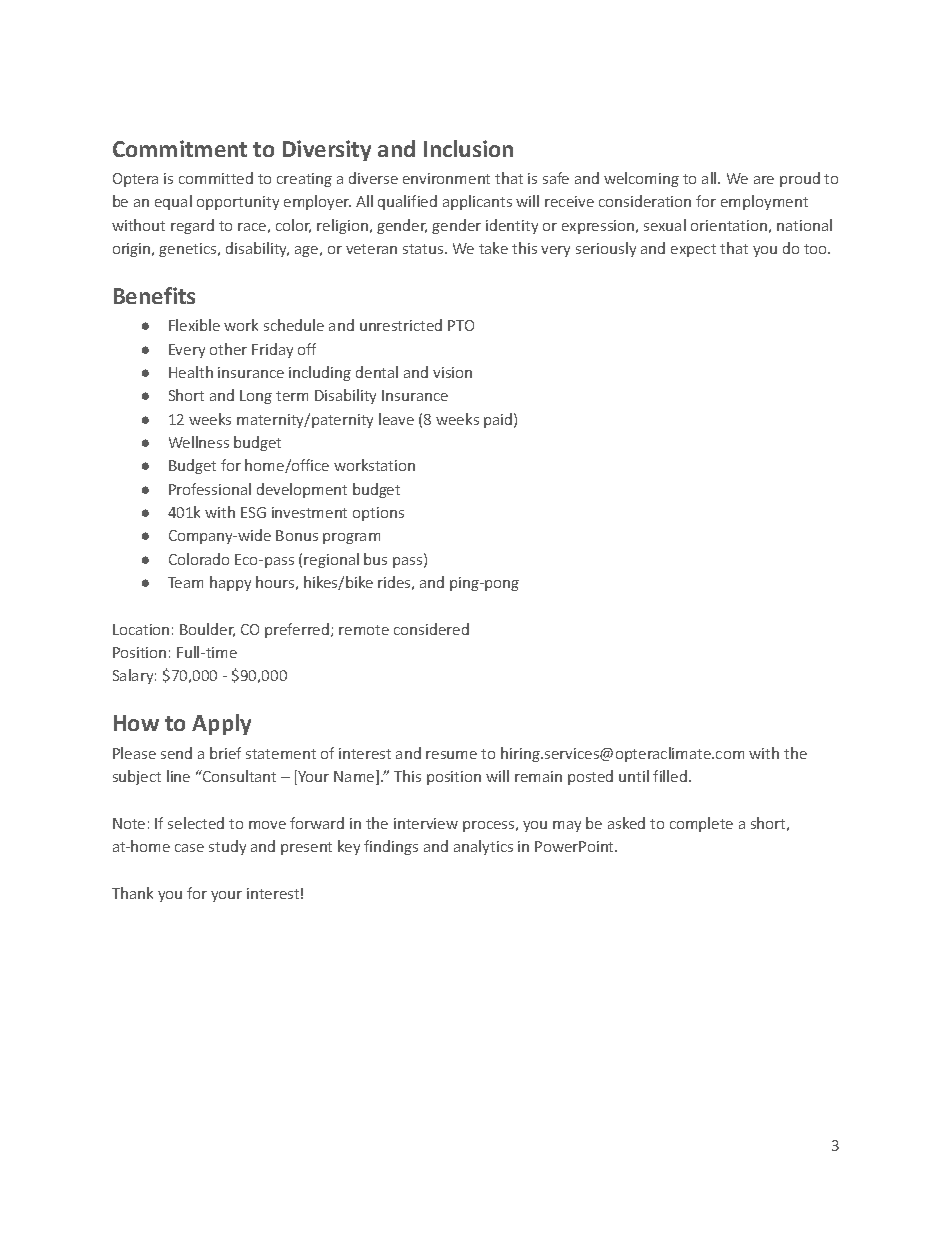 The width and height of the page is (952, 1233). I want to click on considered, so click(431, 629).
